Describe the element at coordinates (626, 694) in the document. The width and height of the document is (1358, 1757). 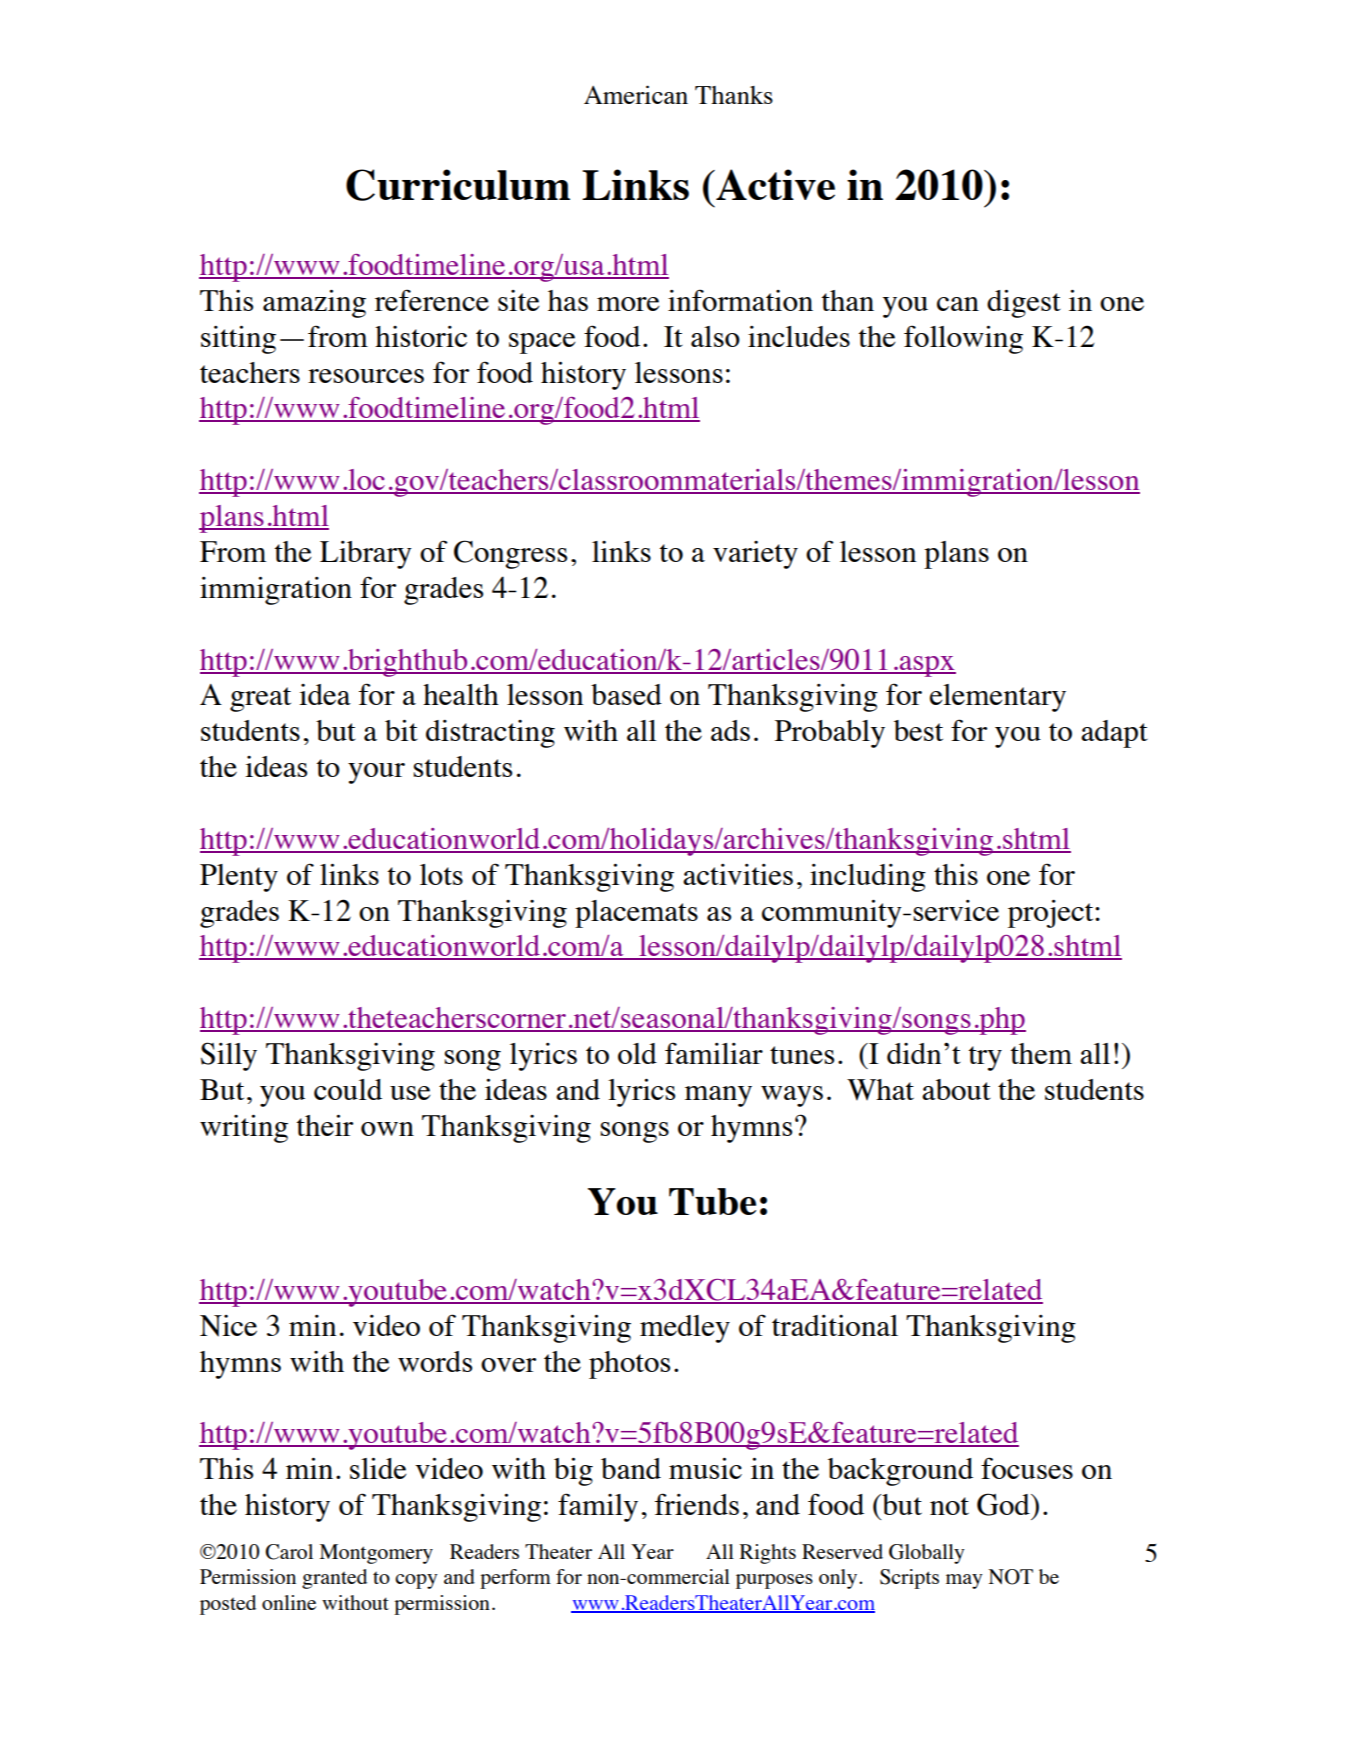
I see `based` at that location.
